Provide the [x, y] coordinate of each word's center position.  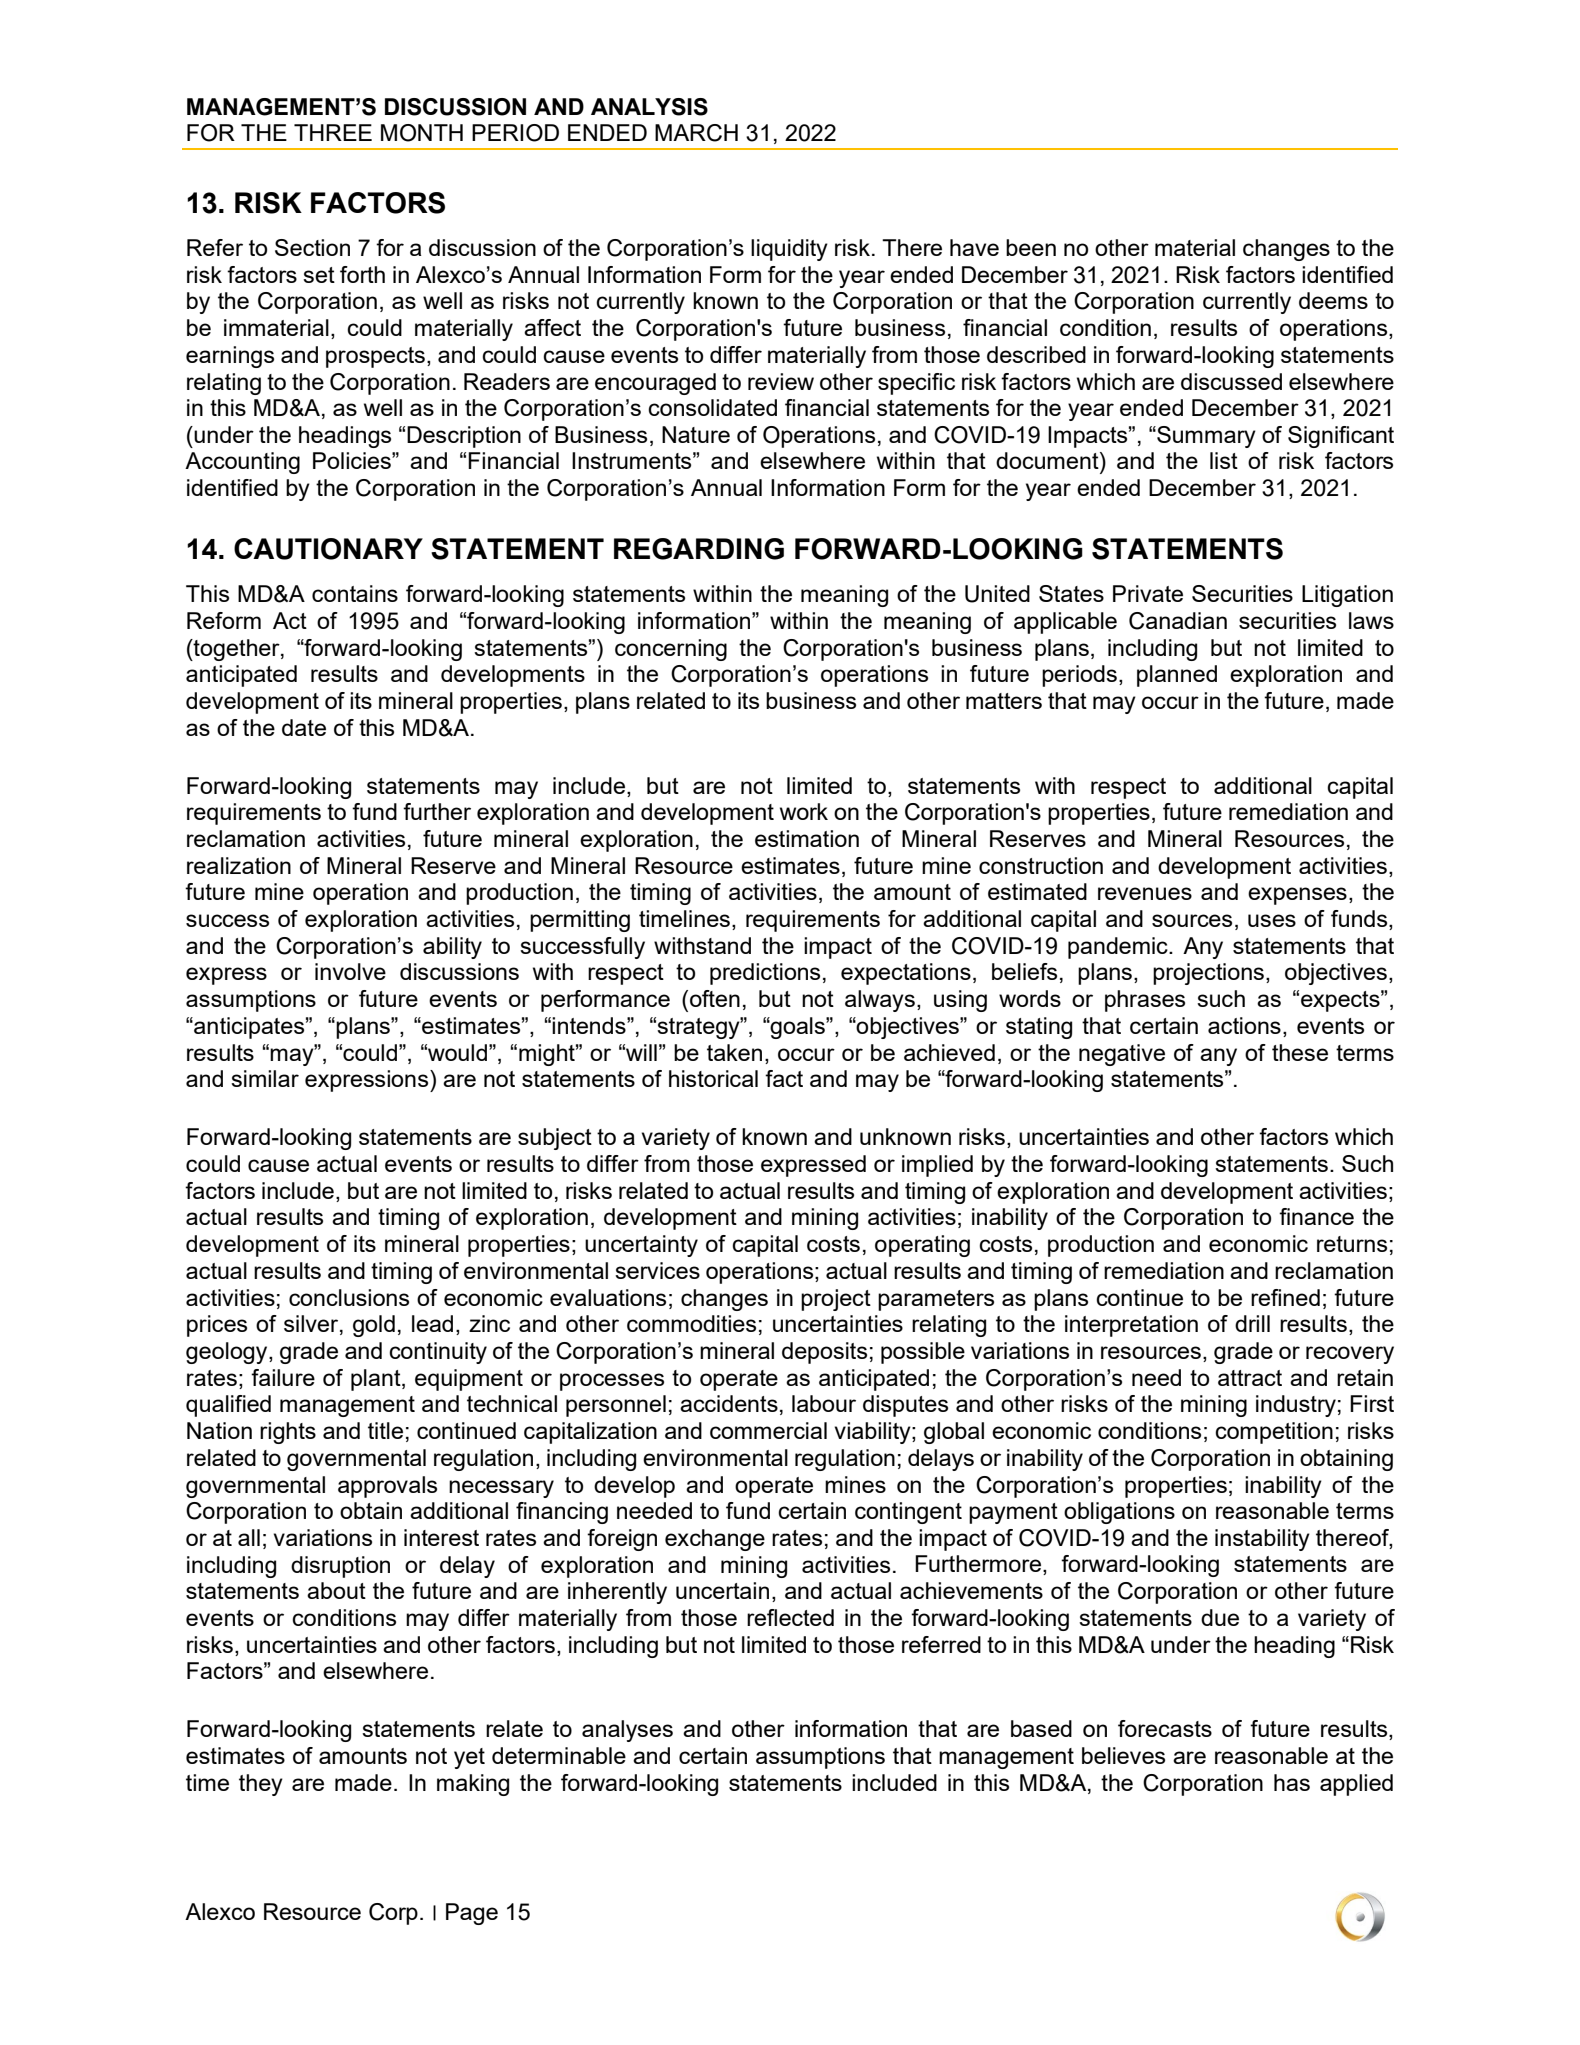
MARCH [696, 133]
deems [1333, 300]
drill [1252, 1323]
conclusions [349, 1297]
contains [355, 593]
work [804, 811]
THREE [333, 132]
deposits [824, 1353]
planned [1177, 676]
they [261, 1785]
